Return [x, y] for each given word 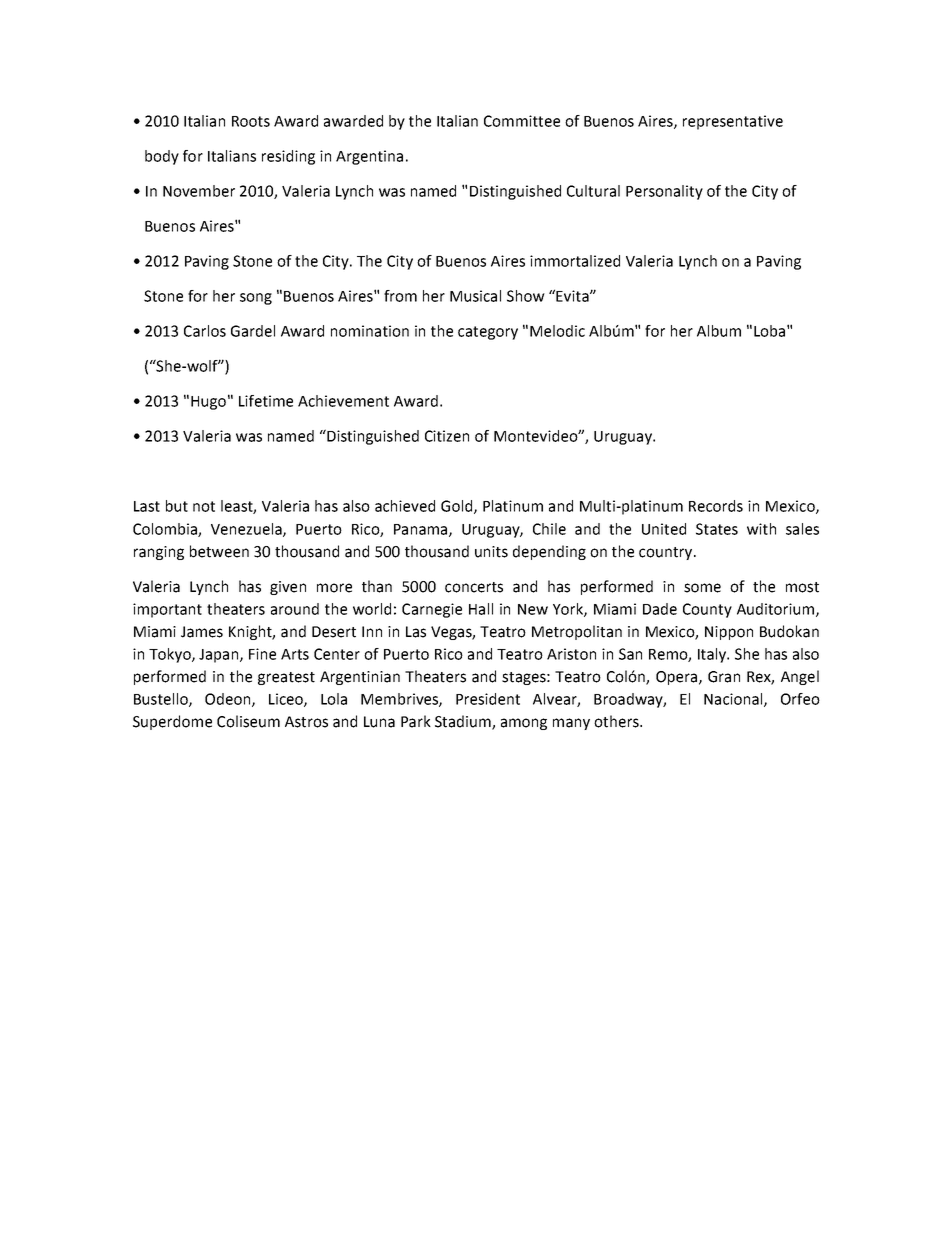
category [488, 333]
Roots [251, 121]
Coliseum [248, 721]
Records [716, 506]
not [204, 506]
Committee [522, 121]
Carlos [205, 331]
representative [733, 122]
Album [719, 331]
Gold [456, 506]
